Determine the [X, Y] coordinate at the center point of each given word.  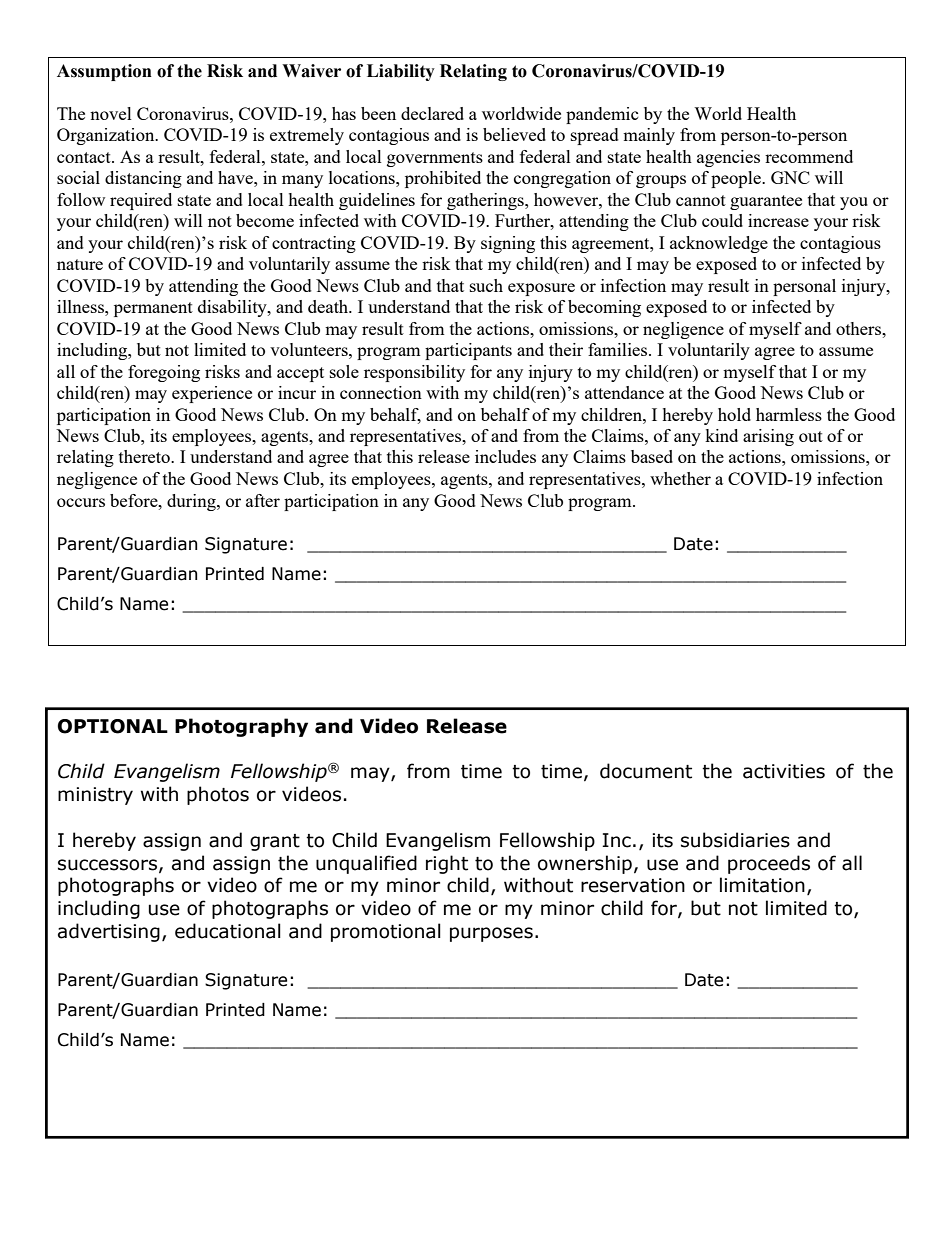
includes [505, 456]
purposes [491, 934]
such [486, 285]
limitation [762, 885]
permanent [153, 309]
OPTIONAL [113, 726]
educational [228, 931]
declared [432, 113]
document [646, 771]
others [860, 328]
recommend [809, 156]
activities [784, 771]
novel [111, 113]
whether [680, 478]
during [192, 502]
